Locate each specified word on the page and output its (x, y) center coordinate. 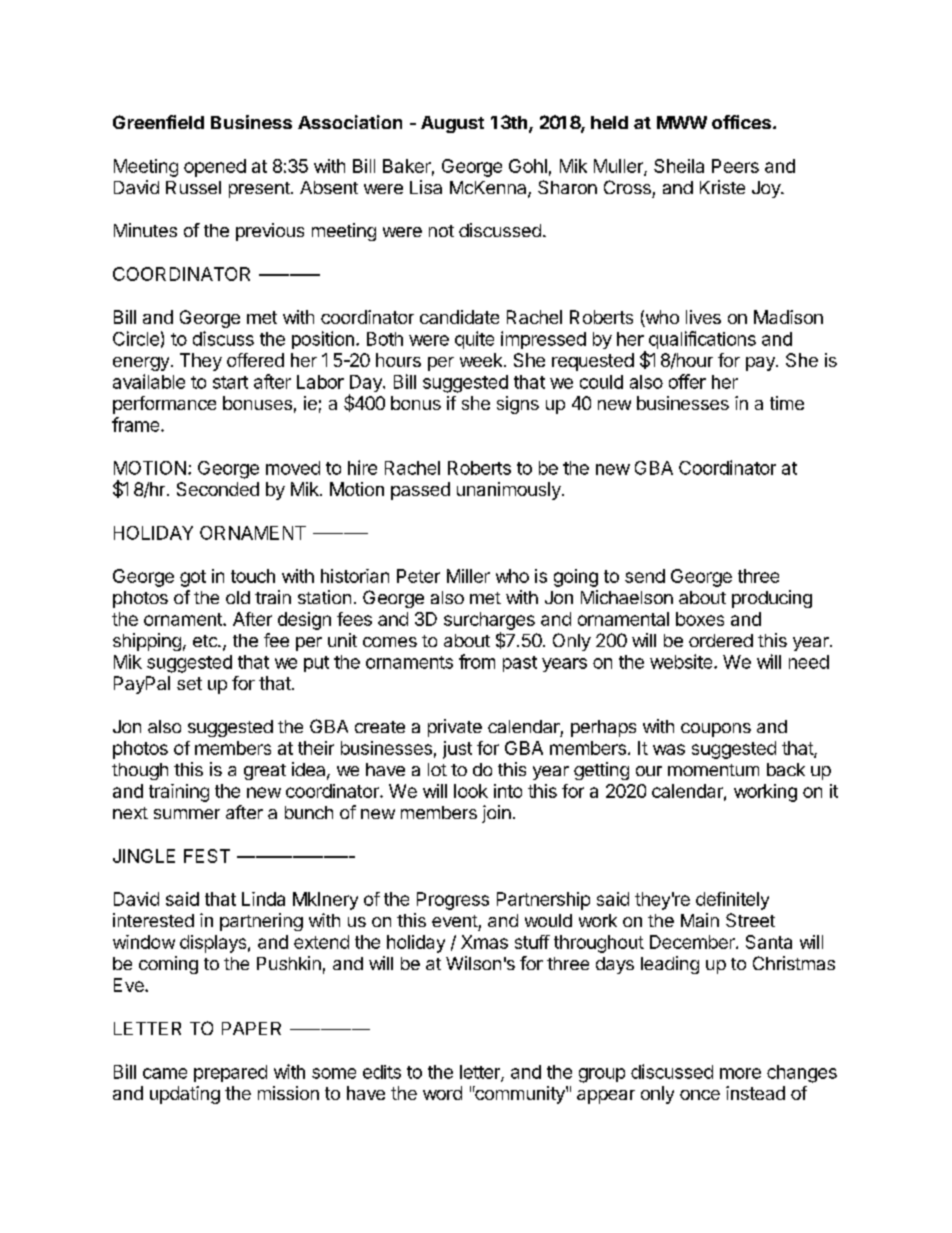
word (442, 1093)
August (452, 124)
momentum (713, 770)
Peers (735, 166)
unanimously (510, 491)
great (265, 772)
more (740, 1073)
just (457, 750)
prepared (230, 1073)
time (787, 403)
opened (215, 168)
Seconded (218, 489)
